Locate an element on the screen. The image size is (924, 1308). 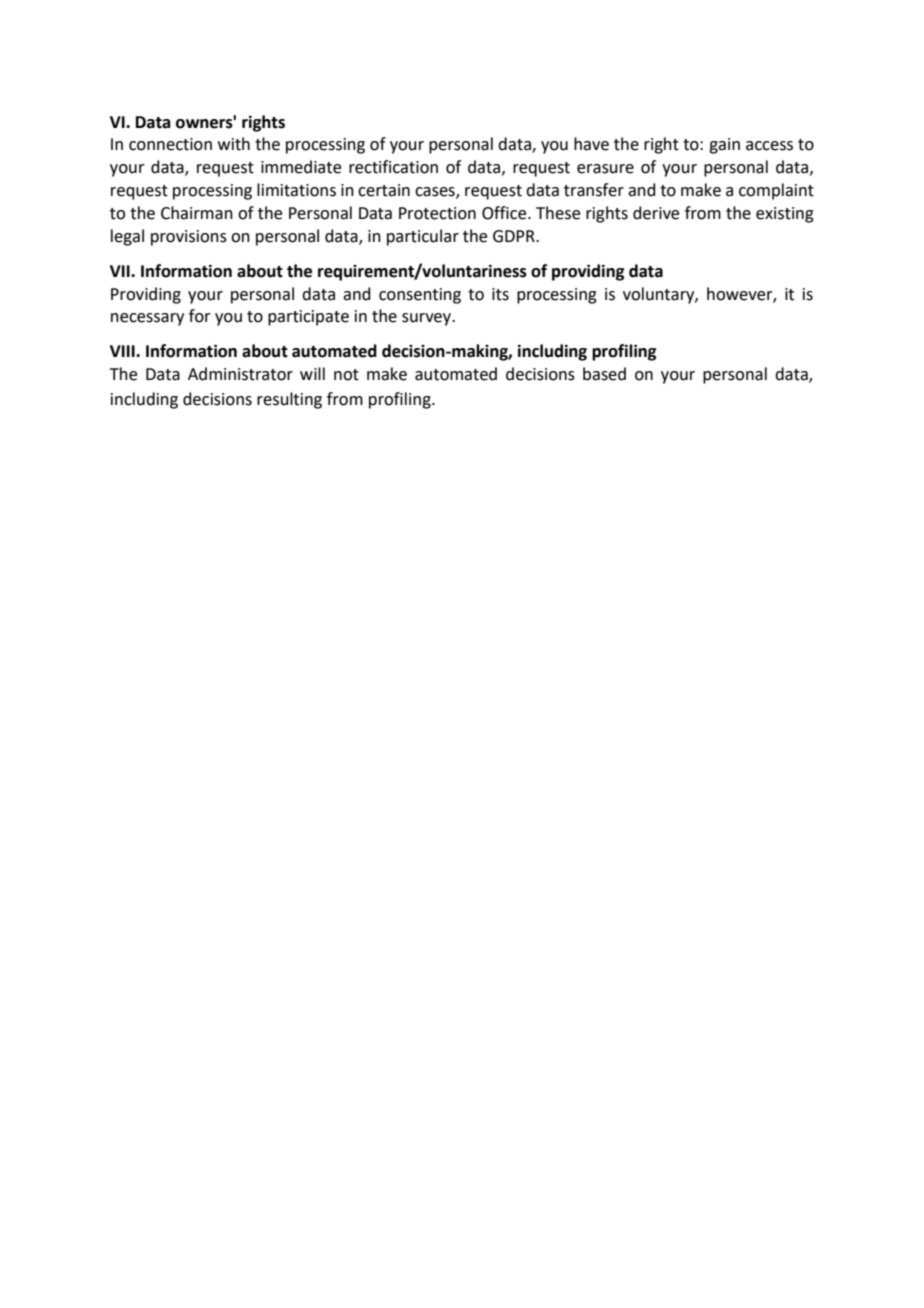
resulting is located at coordinates (289, 400).
